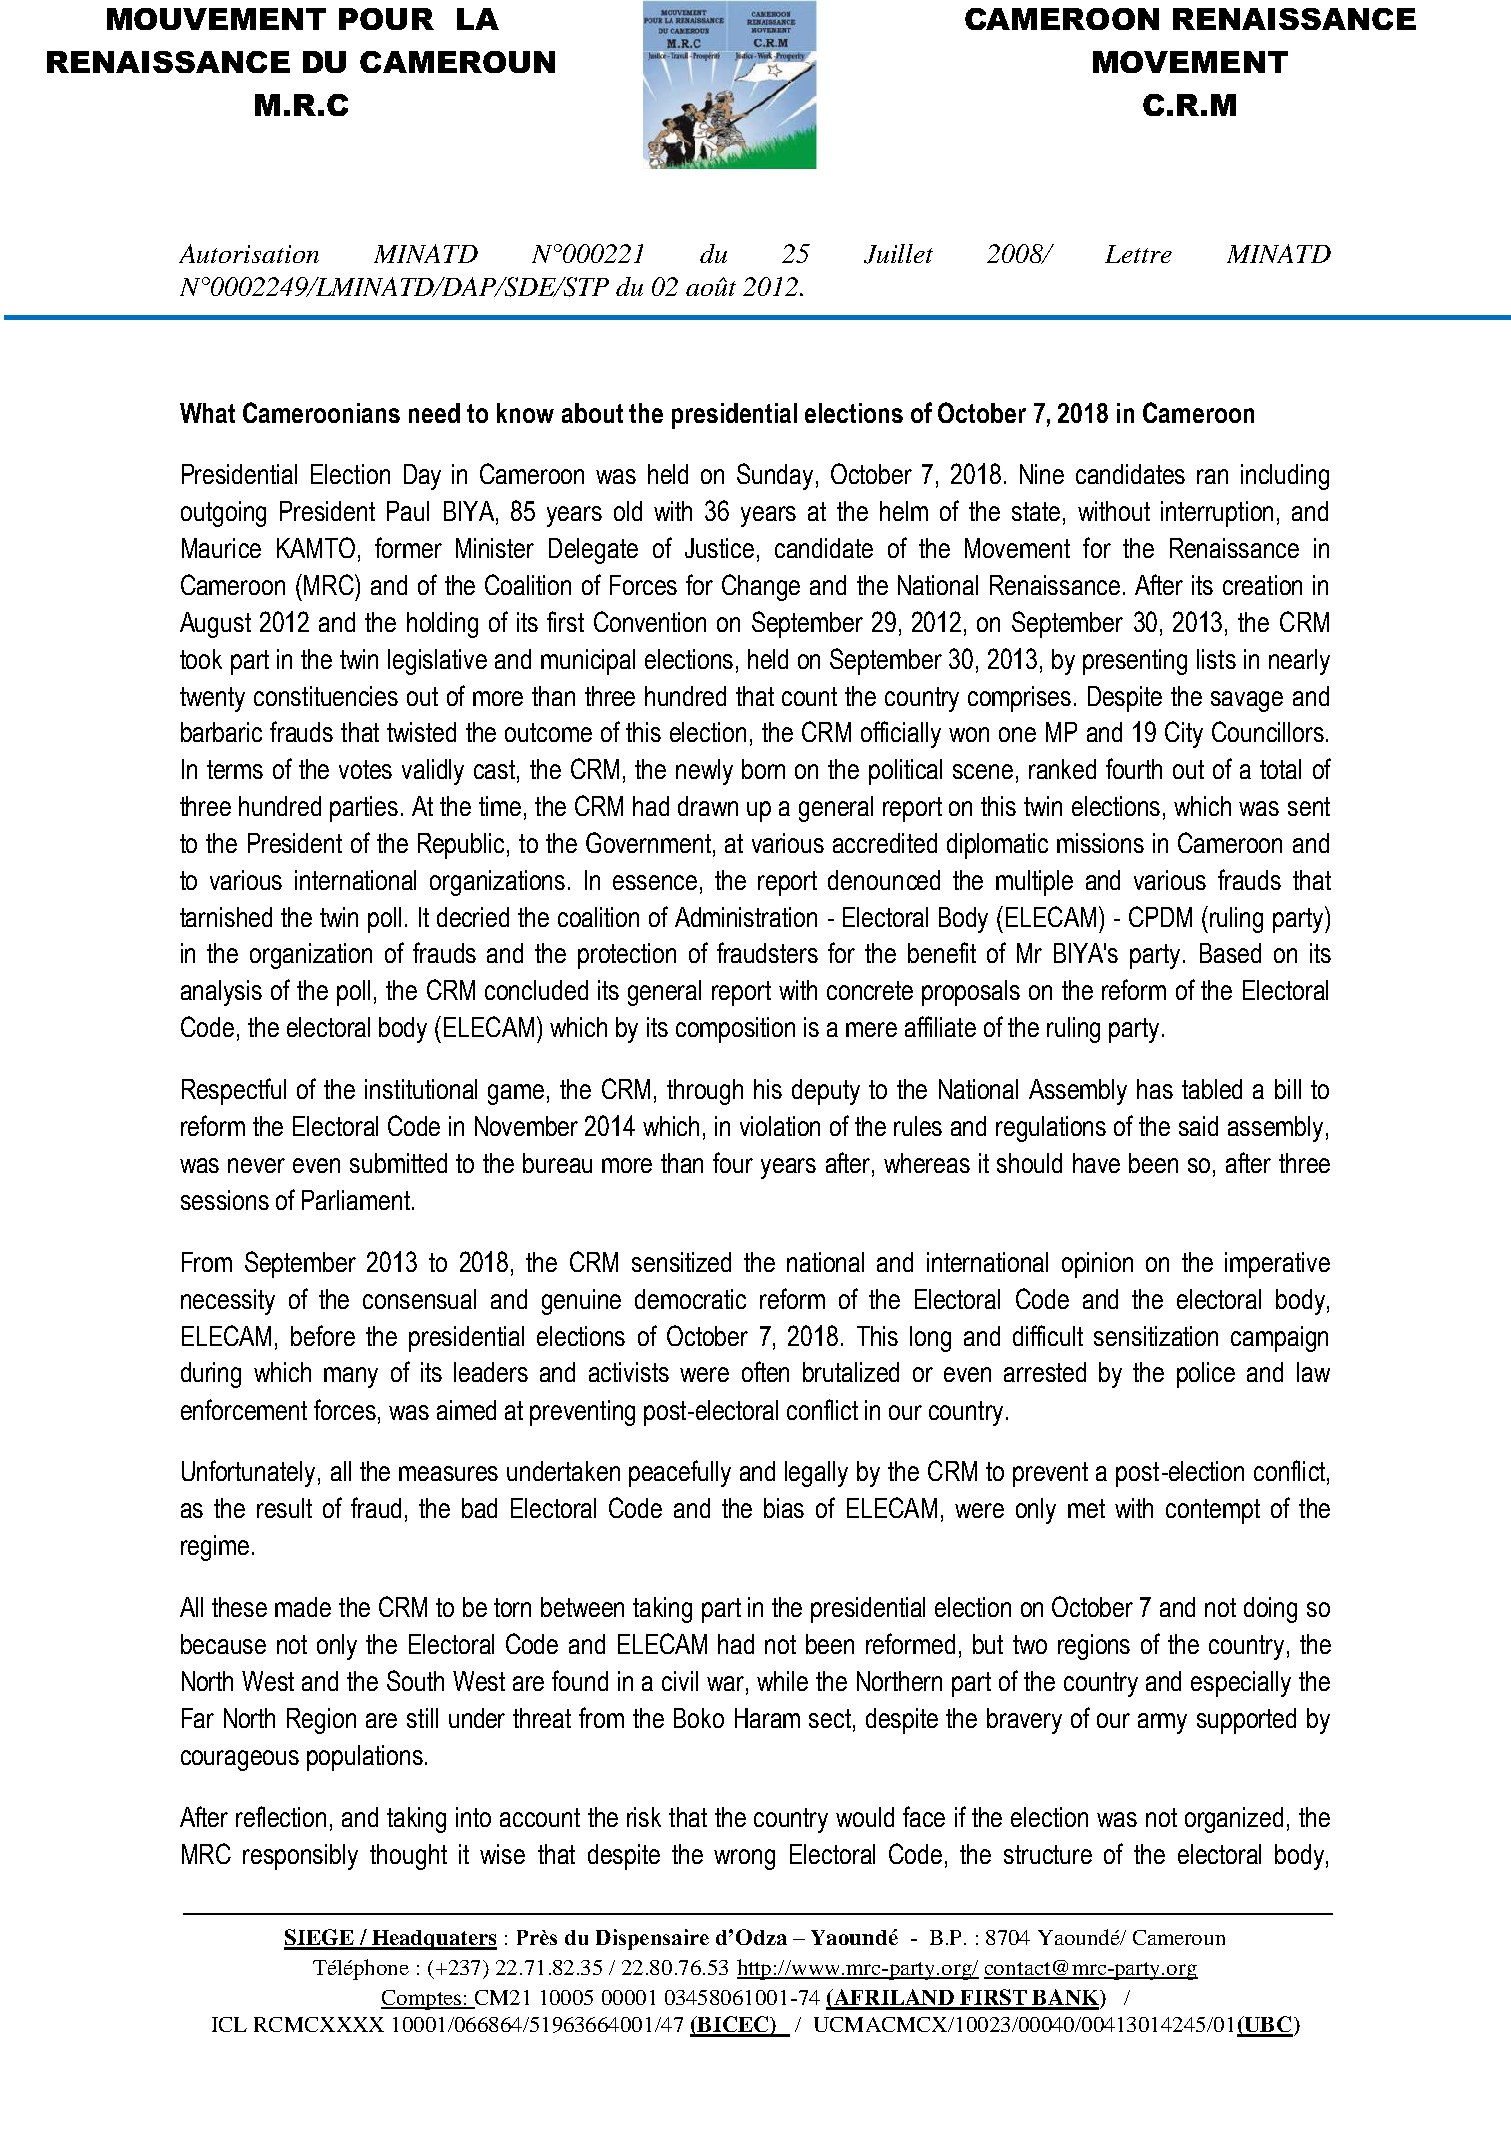  I want to click on ICL, so click(229, 2024).
